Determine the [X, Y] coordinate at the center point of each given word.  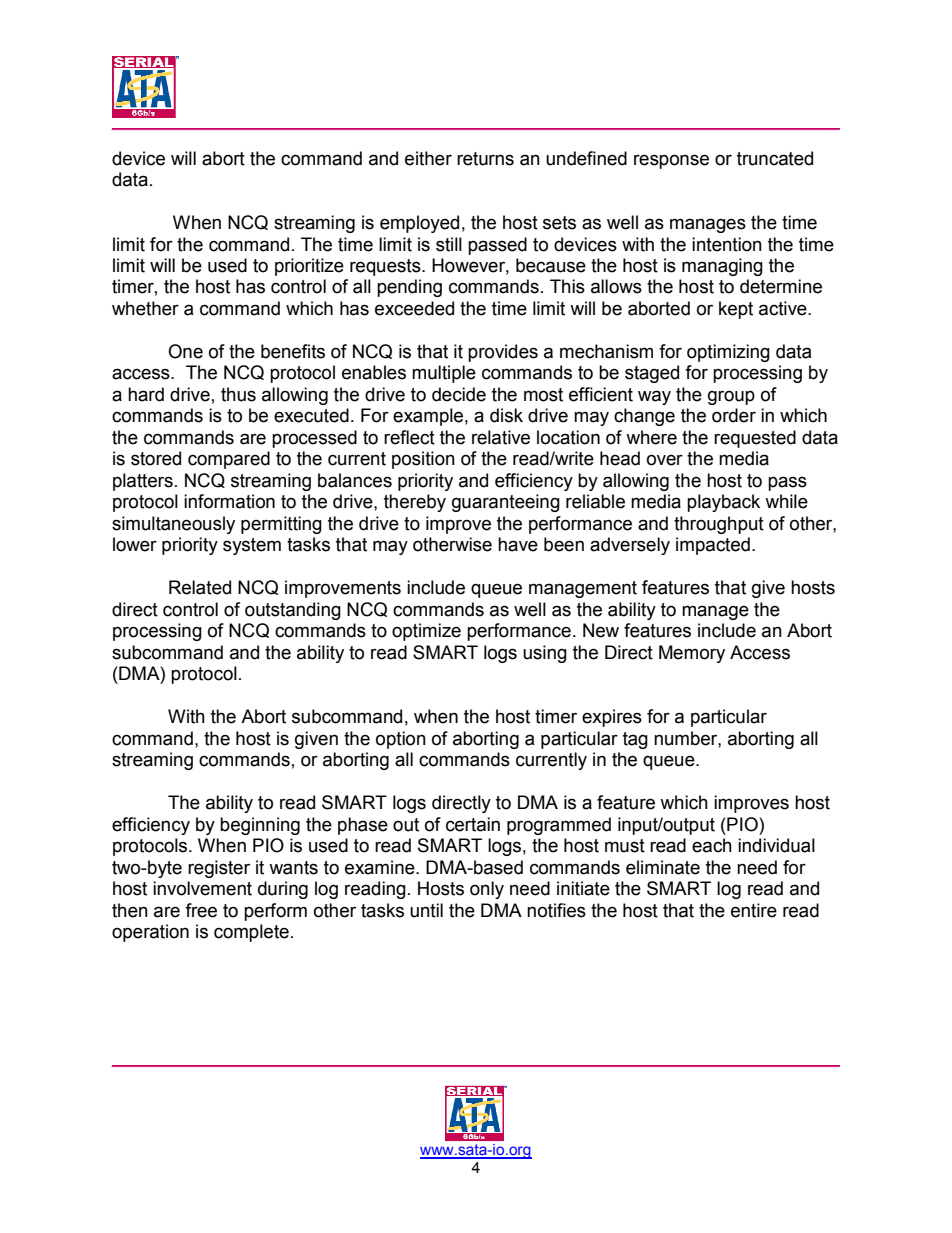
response [671, 161]
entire [754, 910]
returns [485, 159]
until [426, 910]
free [201, 910]
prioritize [309, 267]
